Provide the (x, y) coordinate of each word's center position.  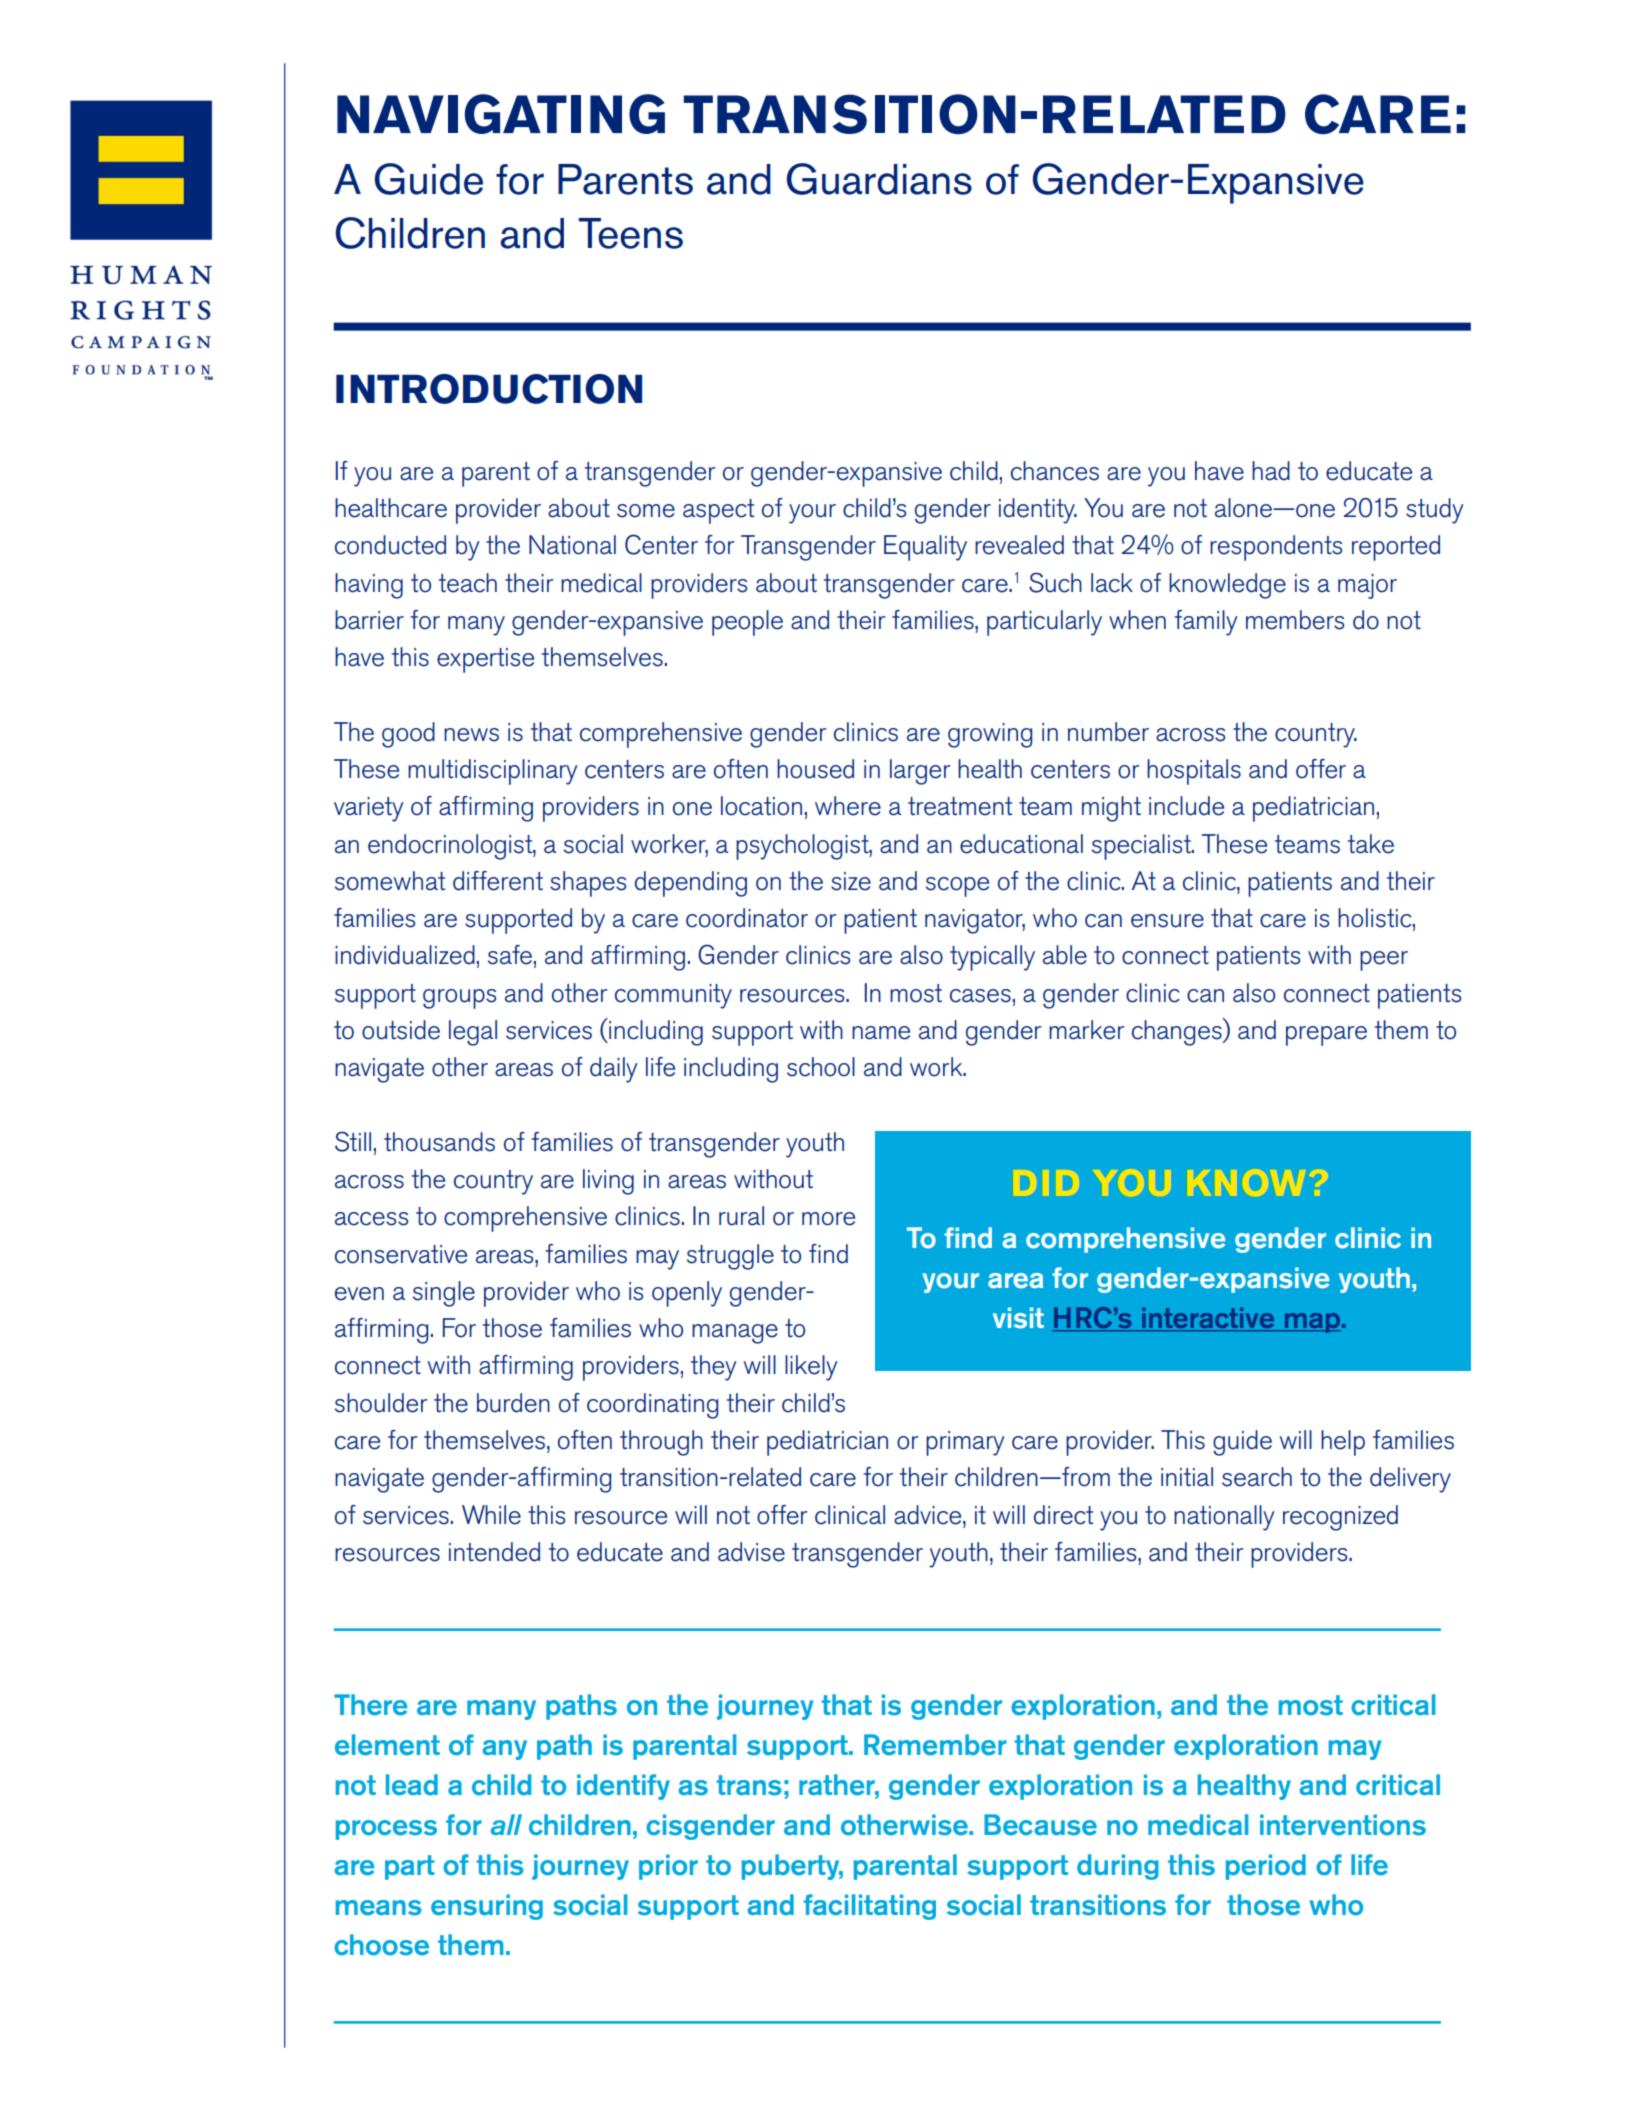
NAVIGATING (501, 114)
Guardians (879, 179)
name (881, 1033)
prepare (1326, 1036)
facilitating (869, 1907)
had (1271, 471)
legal (473, 1033)
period (1266, 1867)
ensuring (487, 1907)
